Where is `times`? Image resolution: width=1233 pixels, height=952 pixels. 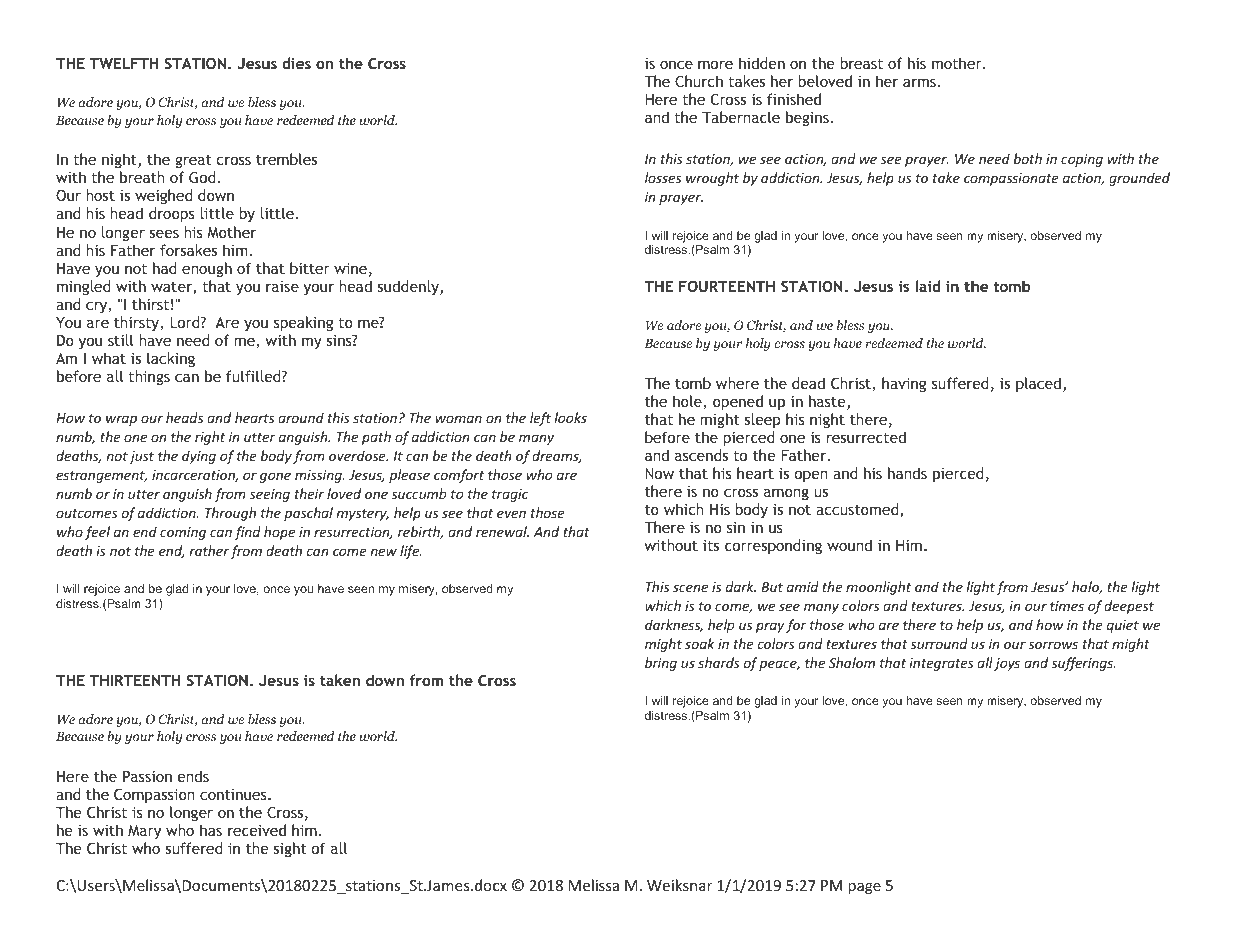
times is located at coordinates (1067, 606).
